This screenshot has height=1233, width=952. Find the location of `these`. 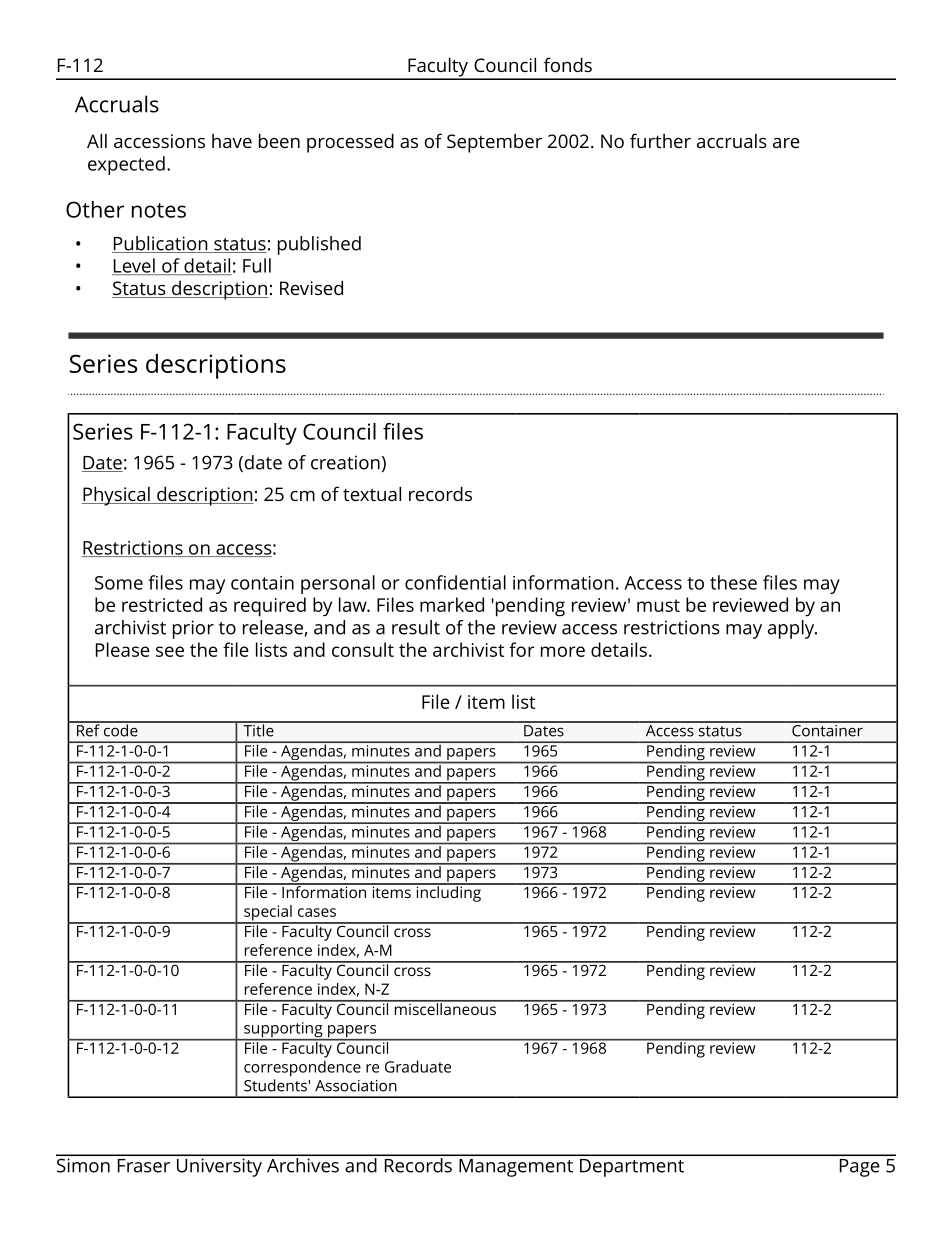

these is located at coordinates (733, 582).
